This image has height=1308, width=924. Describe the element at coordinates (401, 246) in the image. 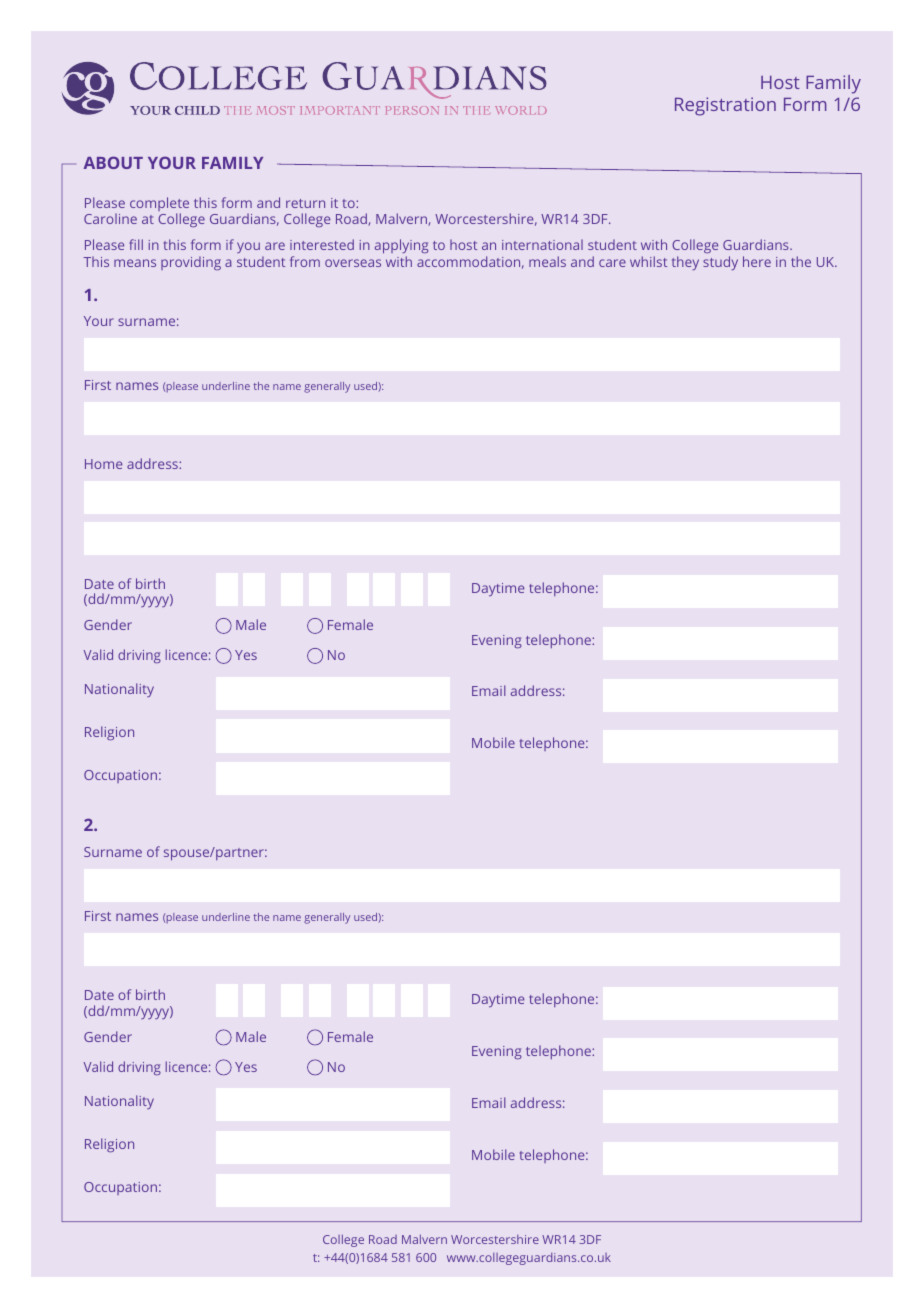

I see `applying` at that location.
